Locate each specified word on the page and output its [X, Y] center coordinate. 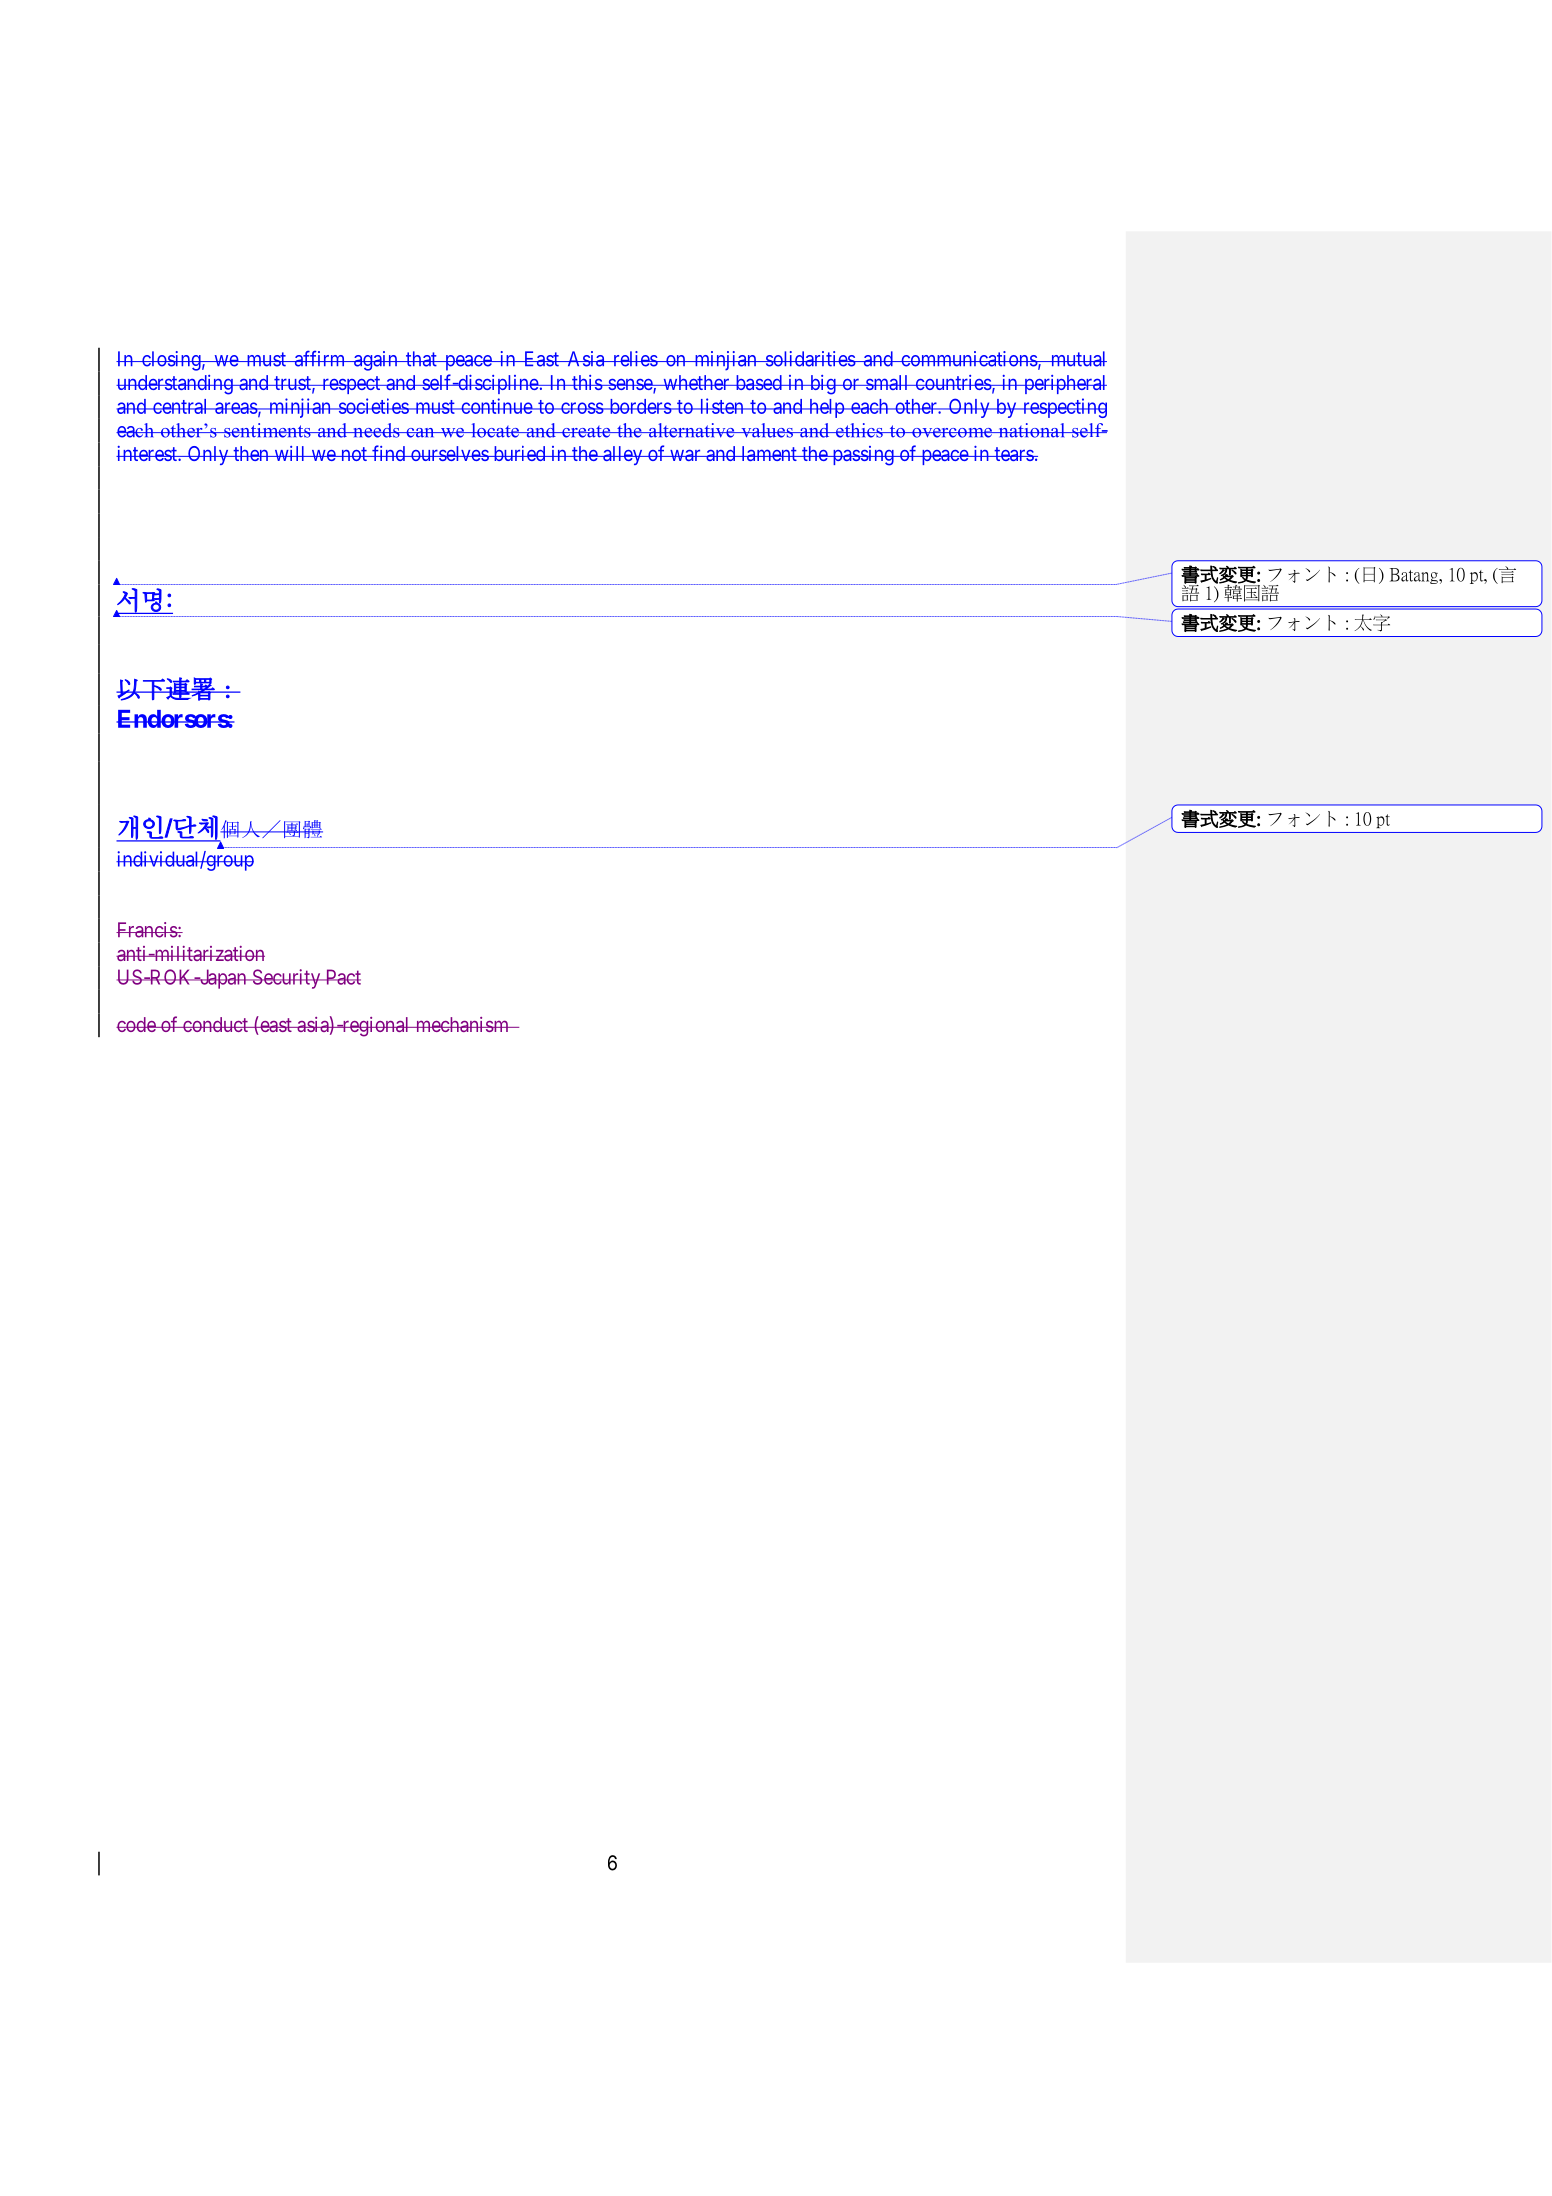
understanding [175, 385]
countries [952, 382]
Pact [342, 977]
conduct [215, 1024]
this [586, 382]
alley [623, 455]
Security [286, 979]
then [251, 453]
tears [1013, 454]
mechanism [462, 1024]
